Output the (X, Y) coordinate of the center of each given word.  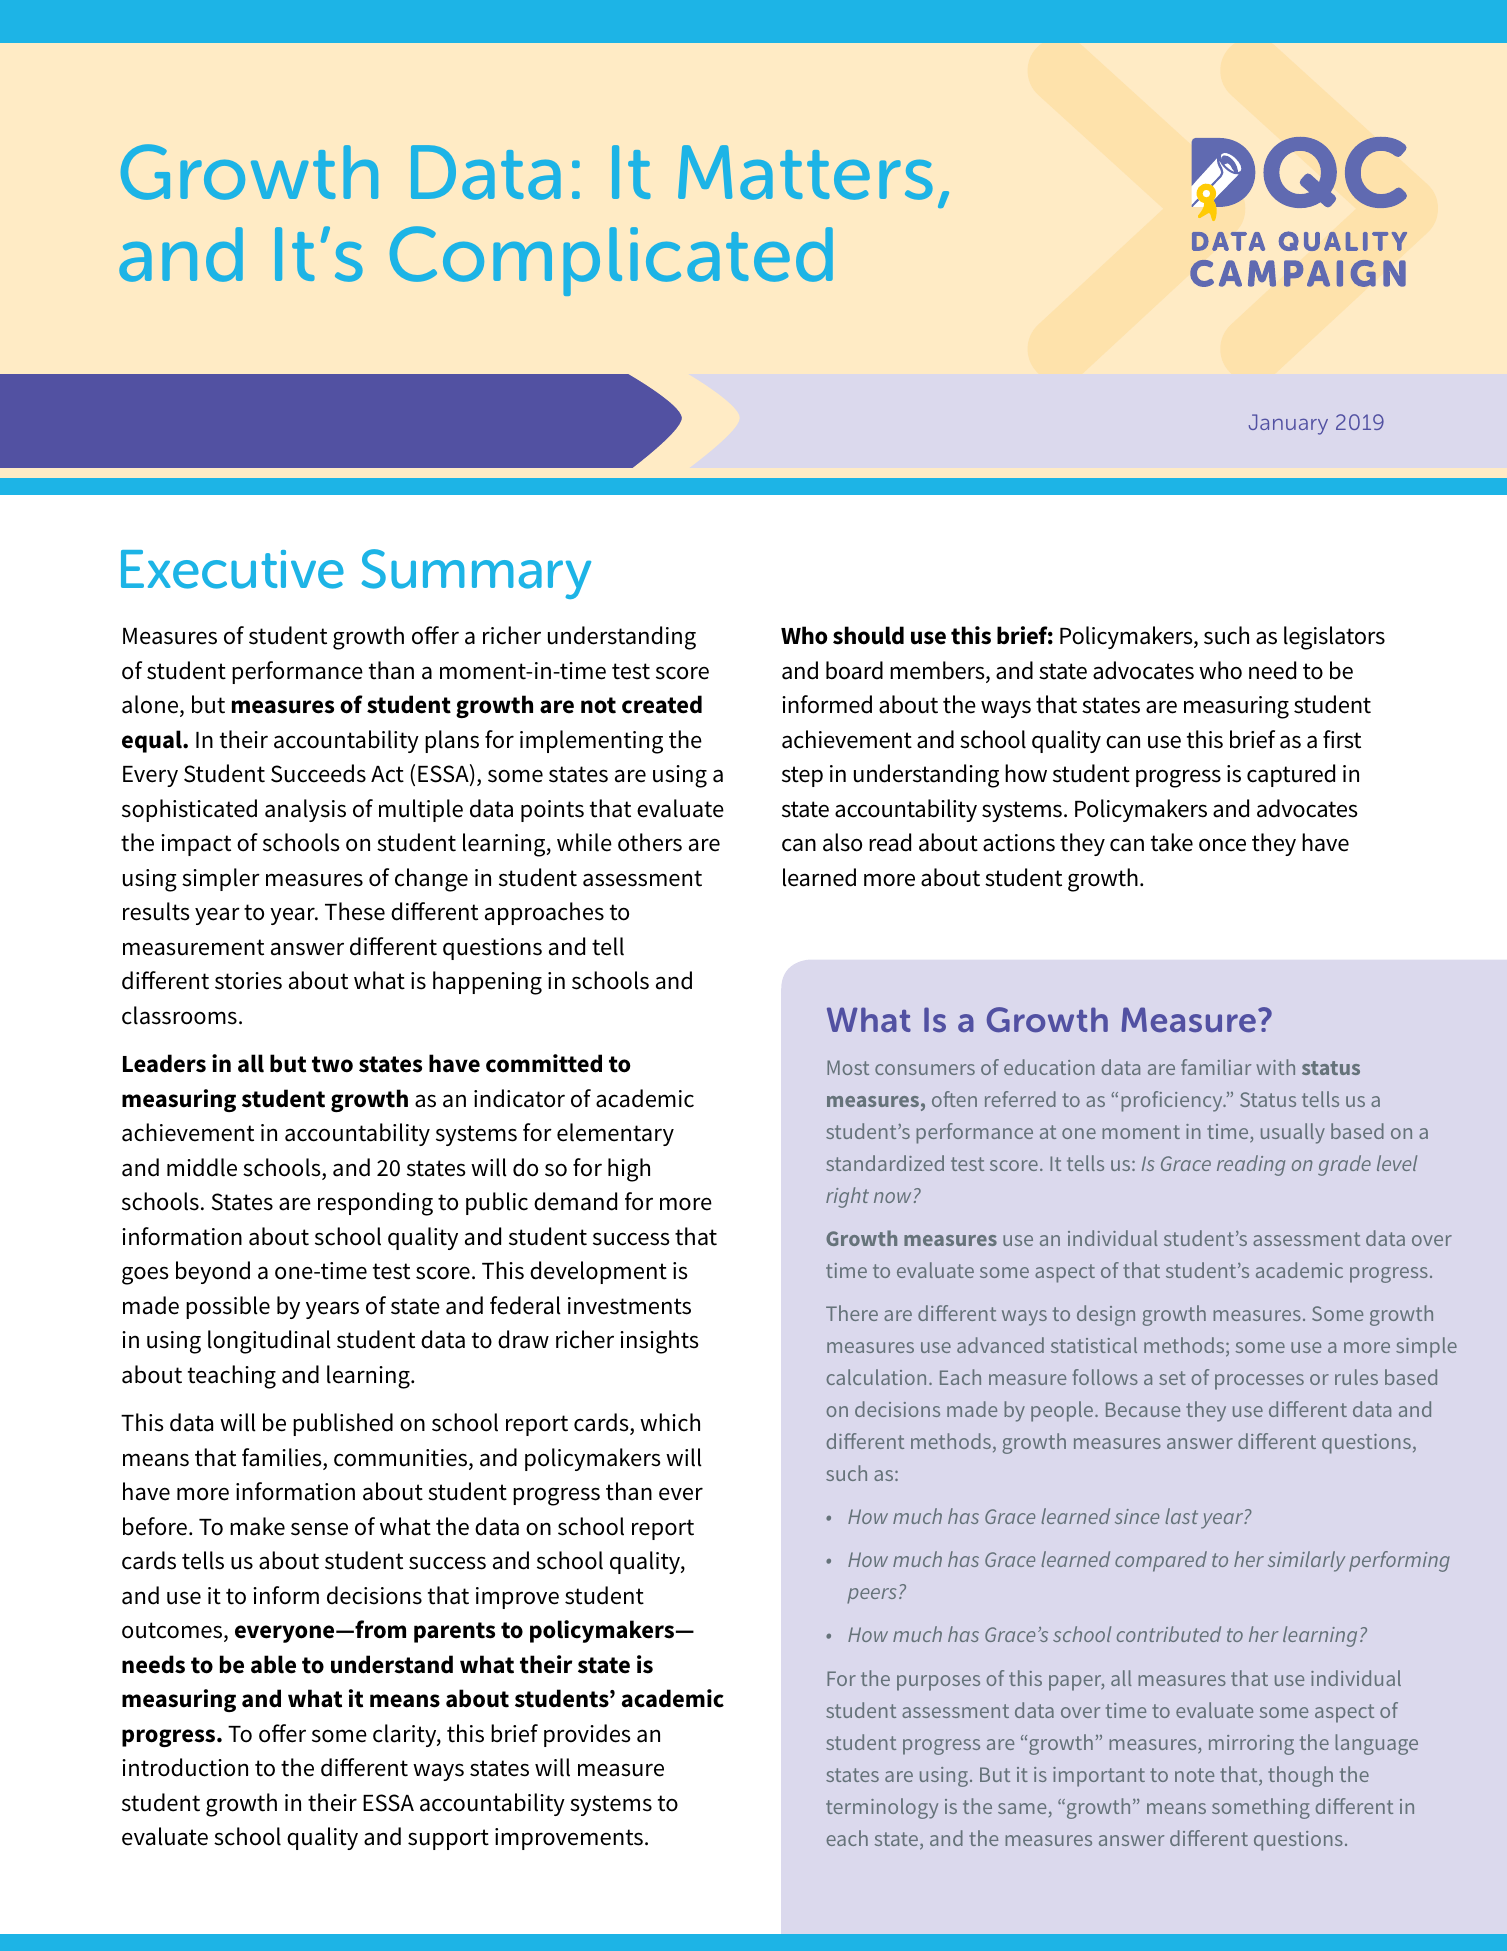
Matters (805, 172)
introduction (185, 1767)
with (1275, 1067)
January (1288, 424)
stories (248, 981)
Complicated (611, 261)
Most (848, 1067)
